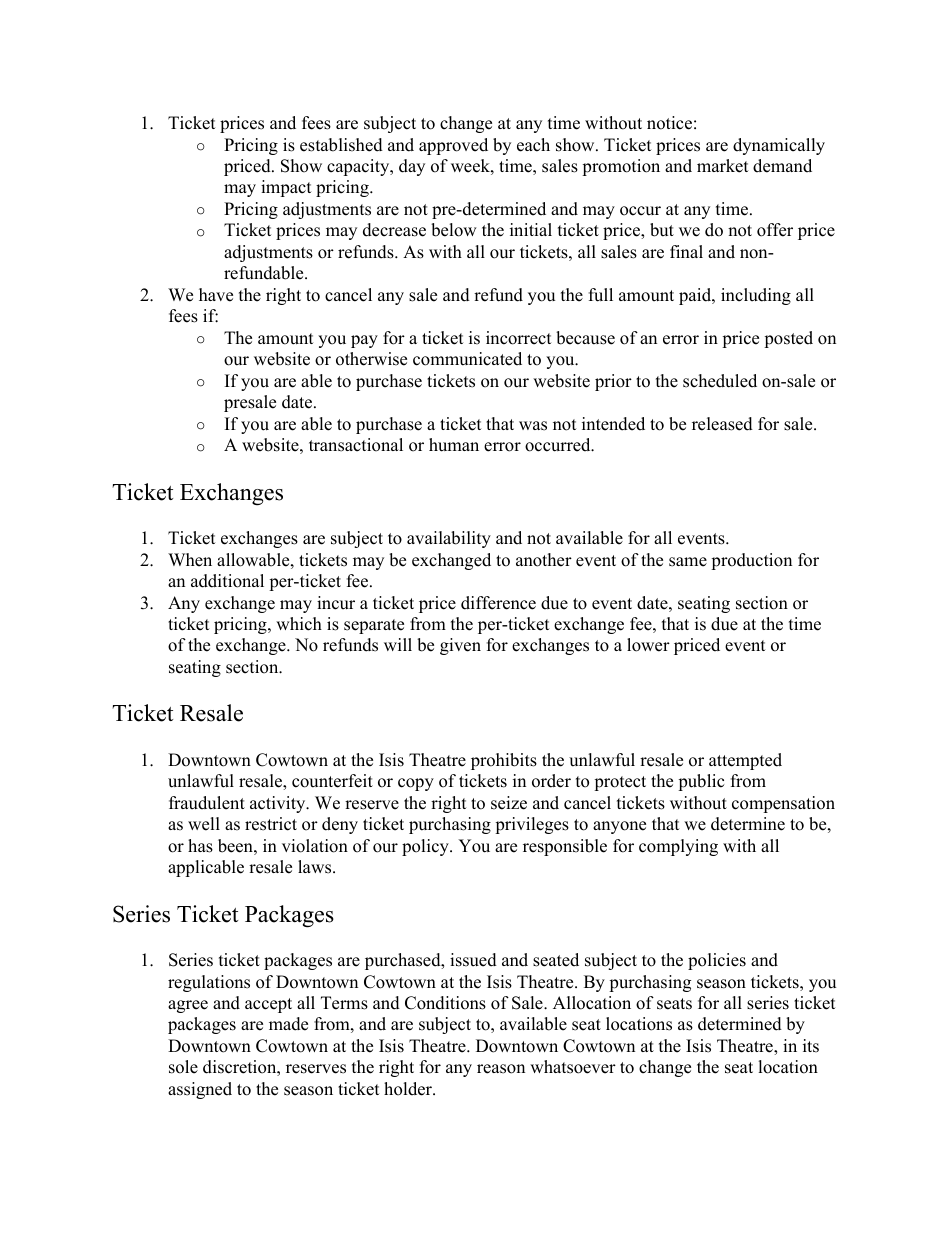 The width and height of the screenshot is (952, 1233). Describe the element at coordinates (720, 381) in the screenshot. I see `scheduled` at that location.
